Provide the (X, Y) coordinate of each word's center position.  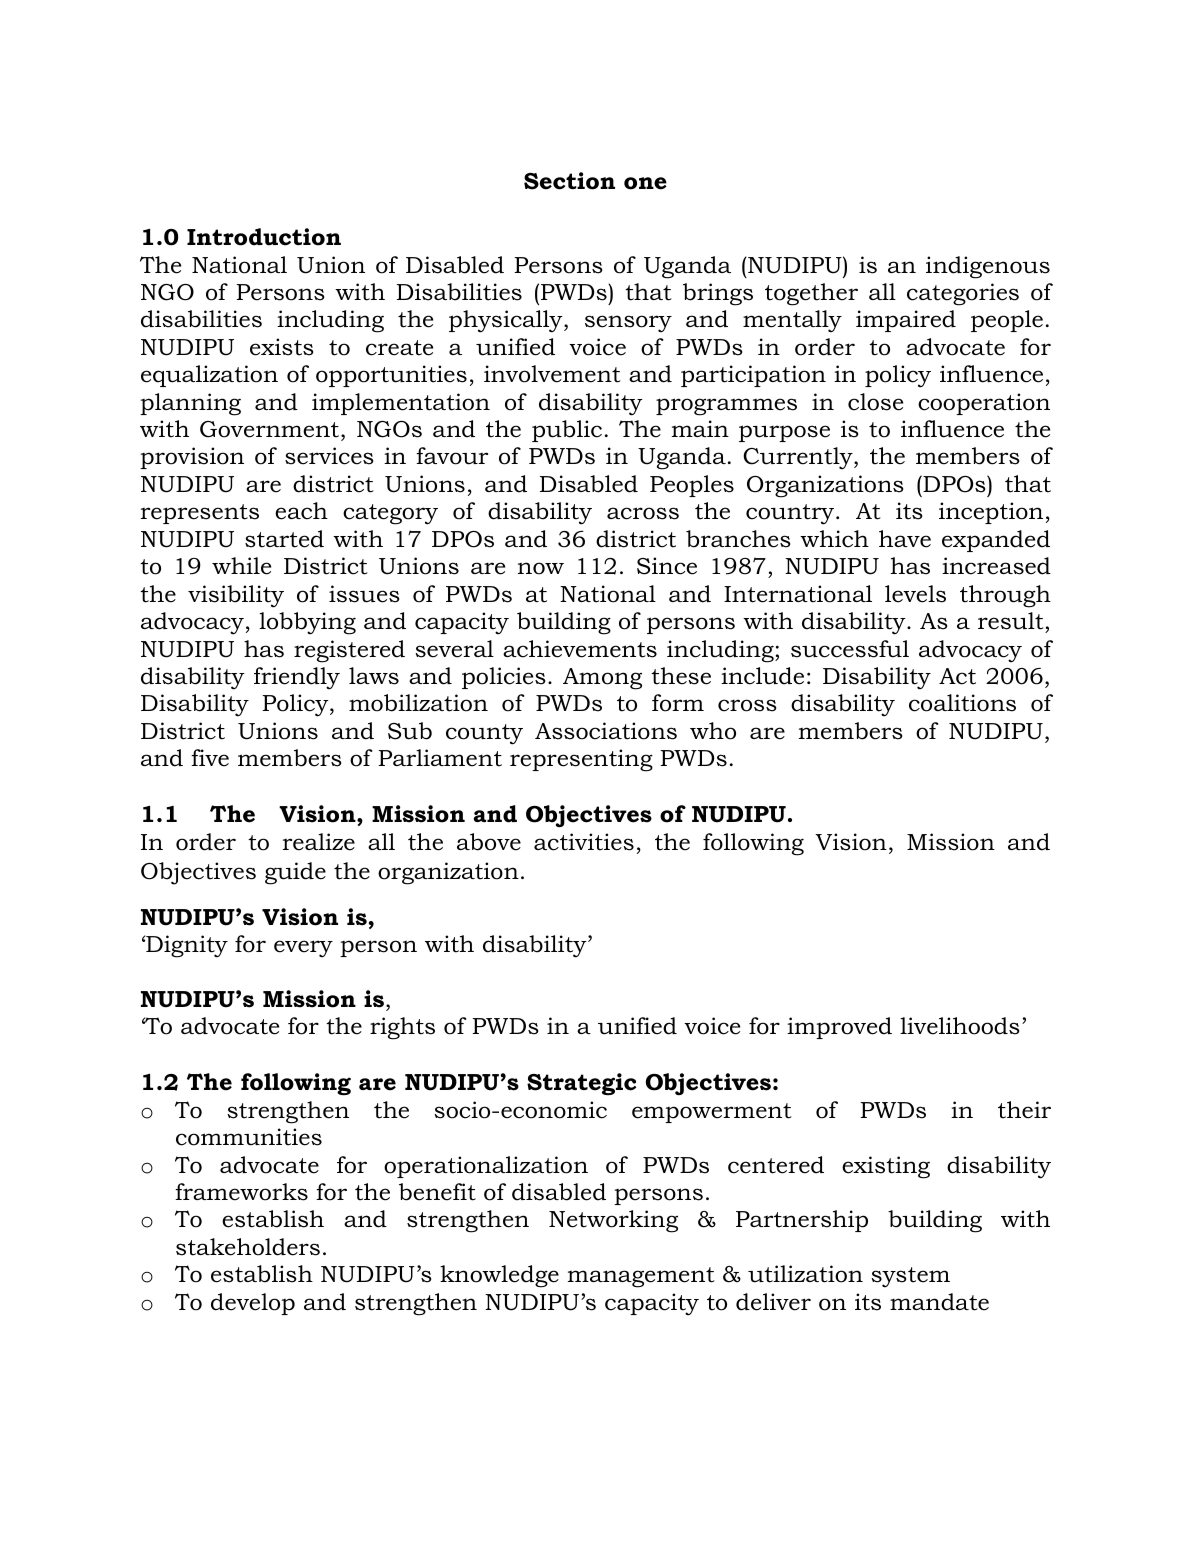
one (645, 183)
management (641, 1277)
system (910, 1277)
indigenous (988, 267)
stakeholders (248, 1247)
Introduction (264, 237)
